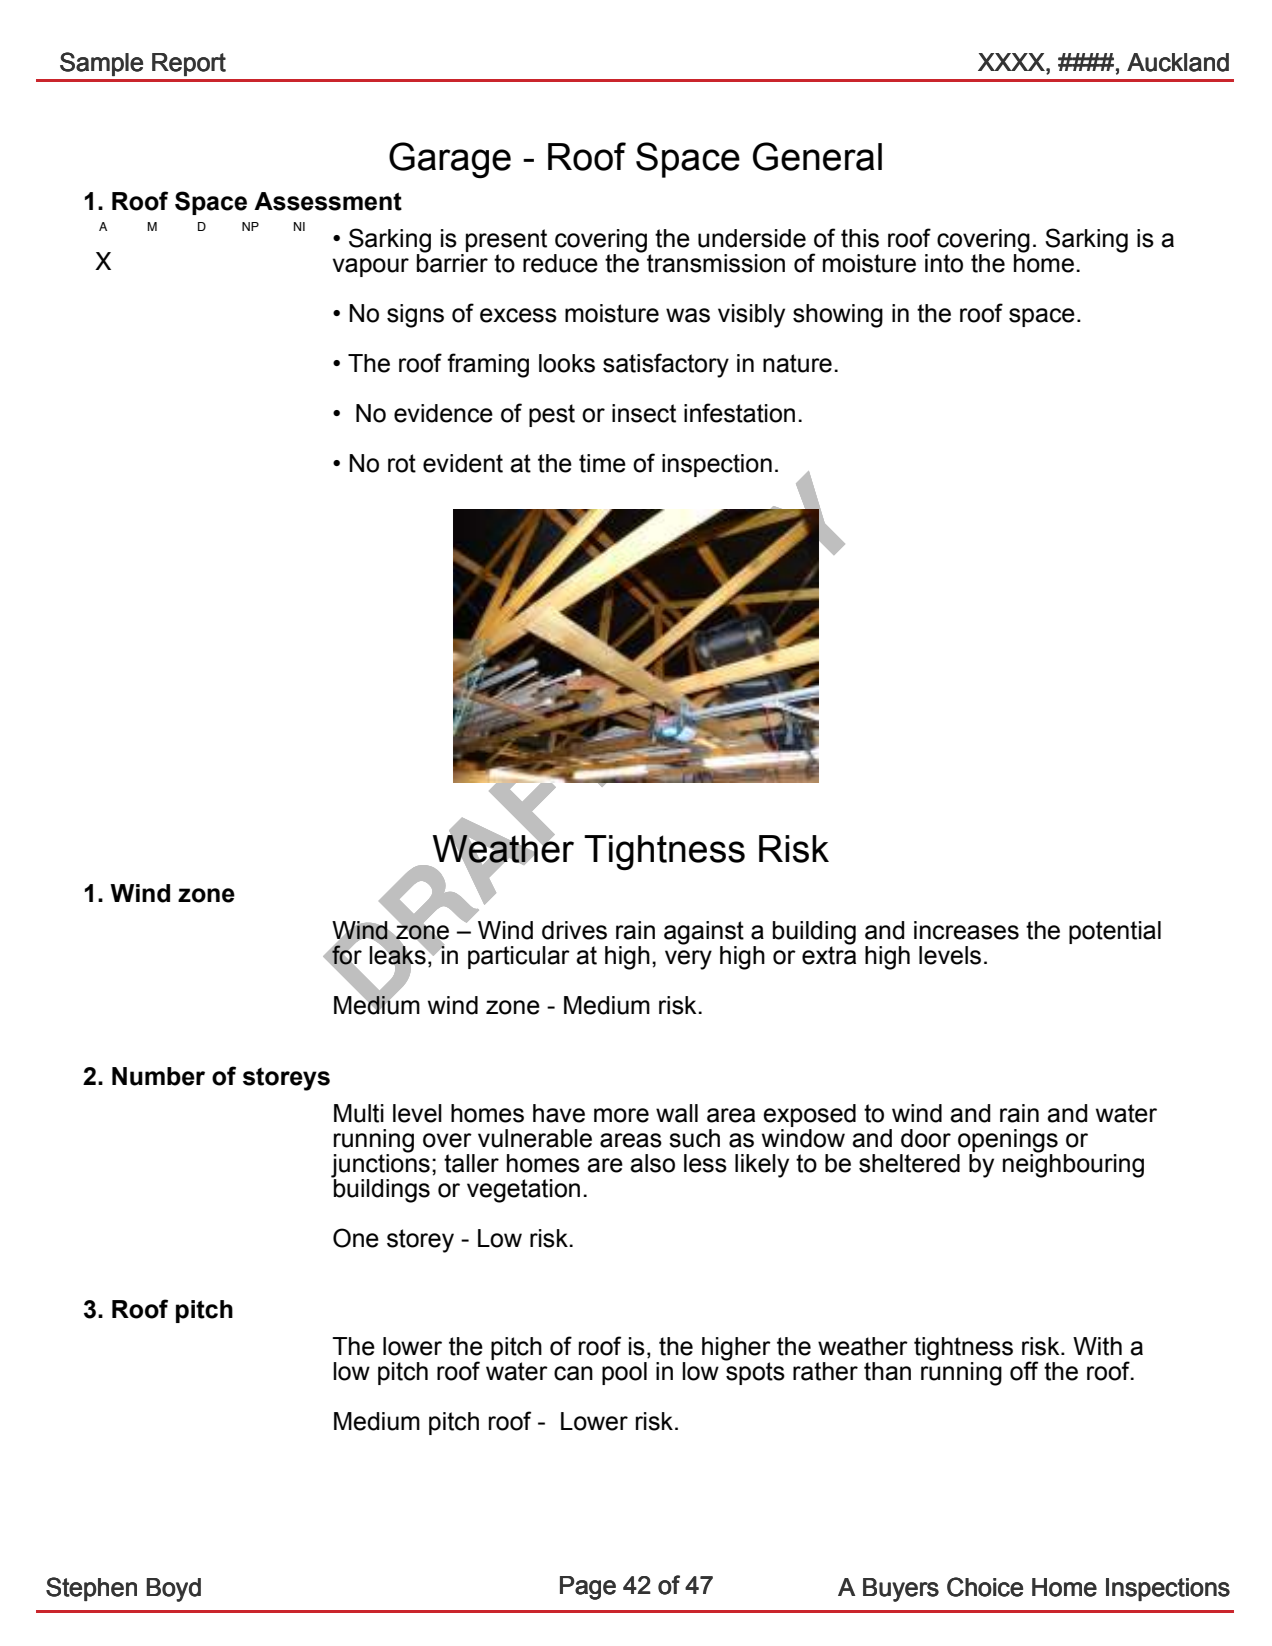 The height and width of the image is (1646, 1272). What do you see at coordinates (574, 930) in the image?
I see `drives` at bounding box center [574, 930].
